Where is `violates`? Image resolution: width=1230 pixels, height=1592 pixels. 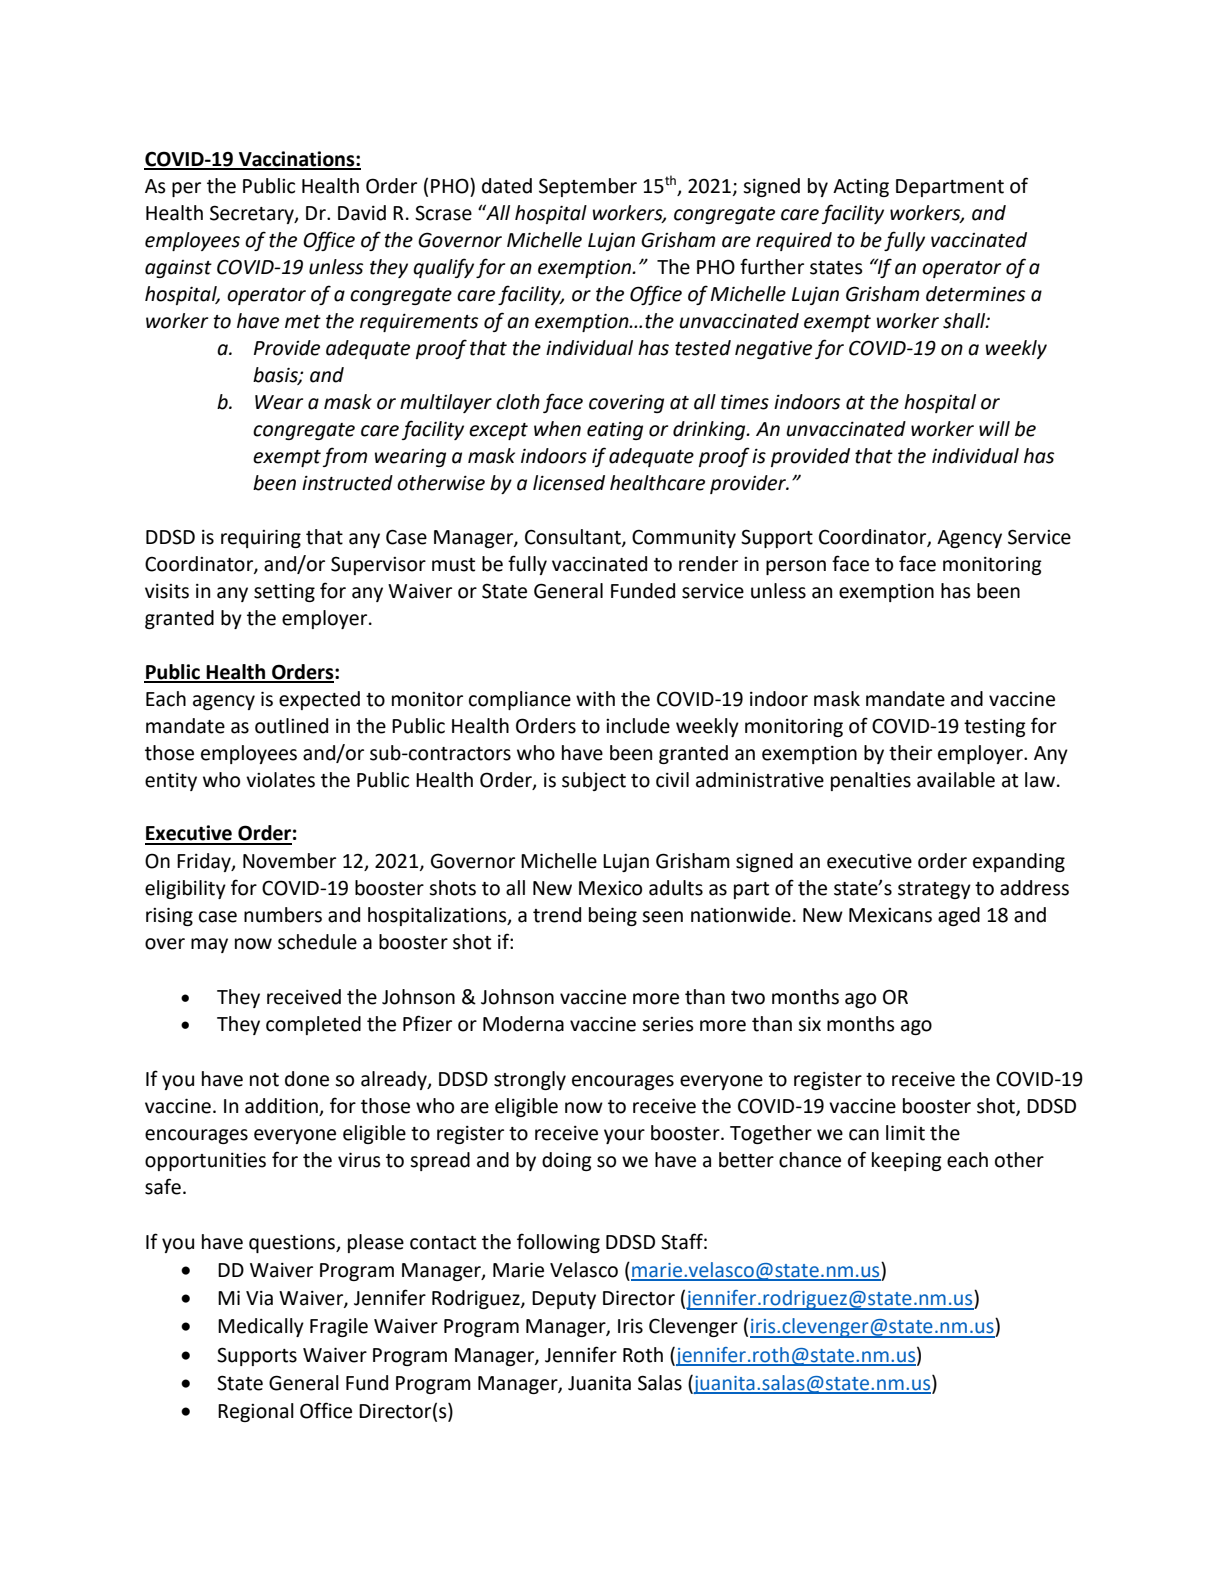
violates is located at coordinates (280, 780).
